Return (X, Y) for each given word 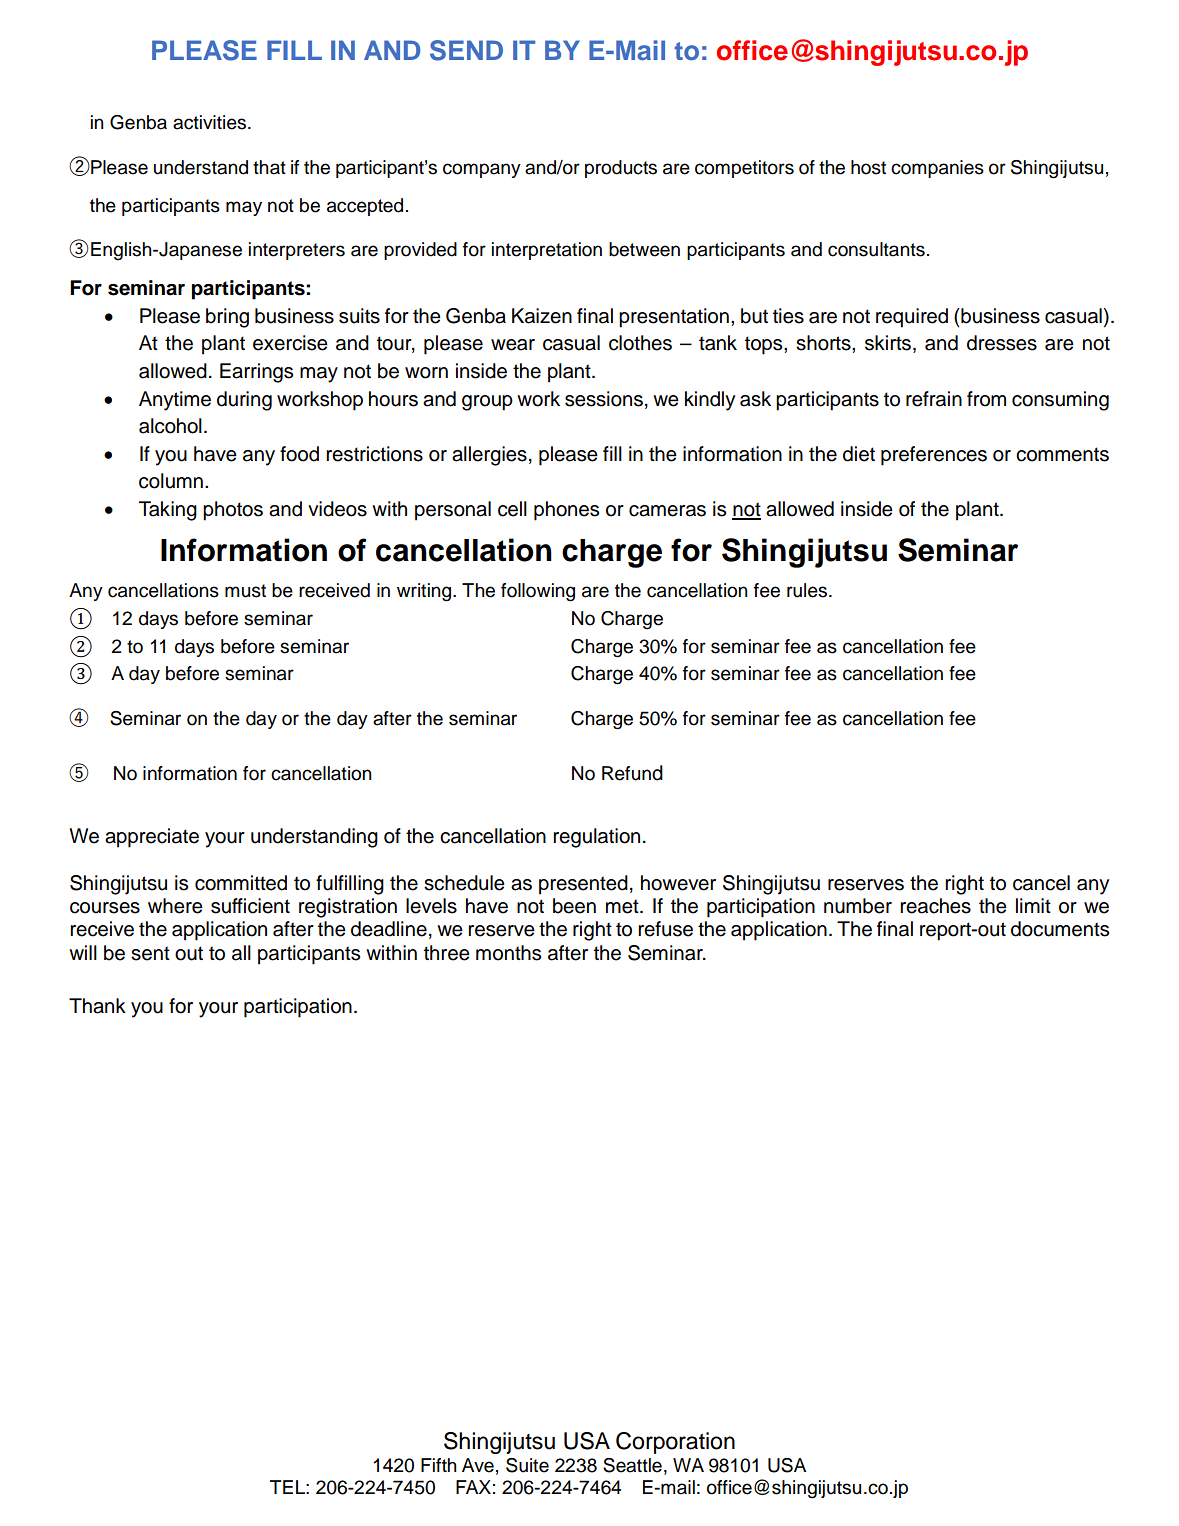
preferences (934, 456)
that (269, 167)
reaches (935, 906)
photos (233, 511)
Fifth (439, 1465)
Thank (97, 1006)
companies (937, 169)
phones (566, 511)
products (621, 169)
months (508, 953)
